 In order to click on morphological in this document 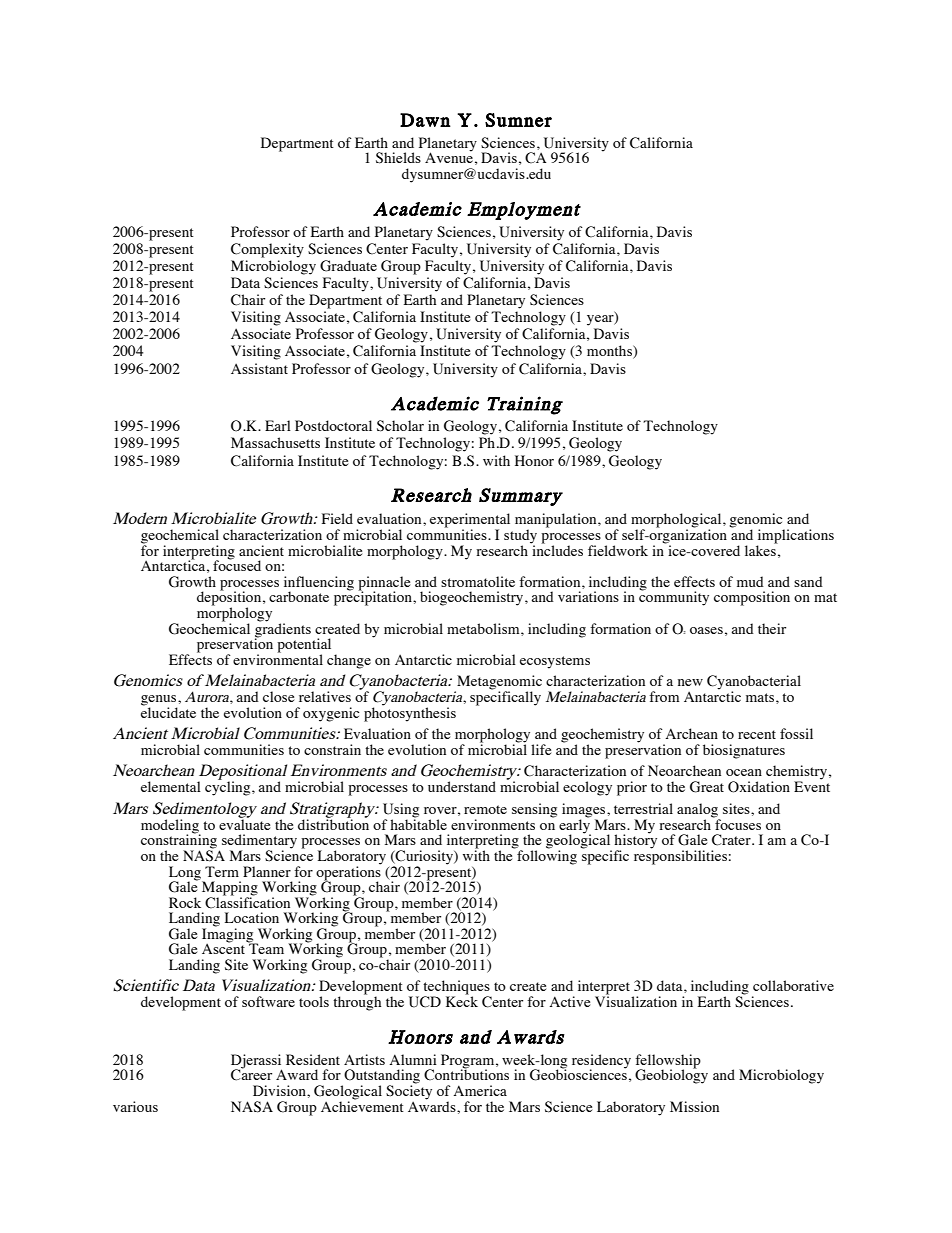, I will do `click(677, 521)`.
